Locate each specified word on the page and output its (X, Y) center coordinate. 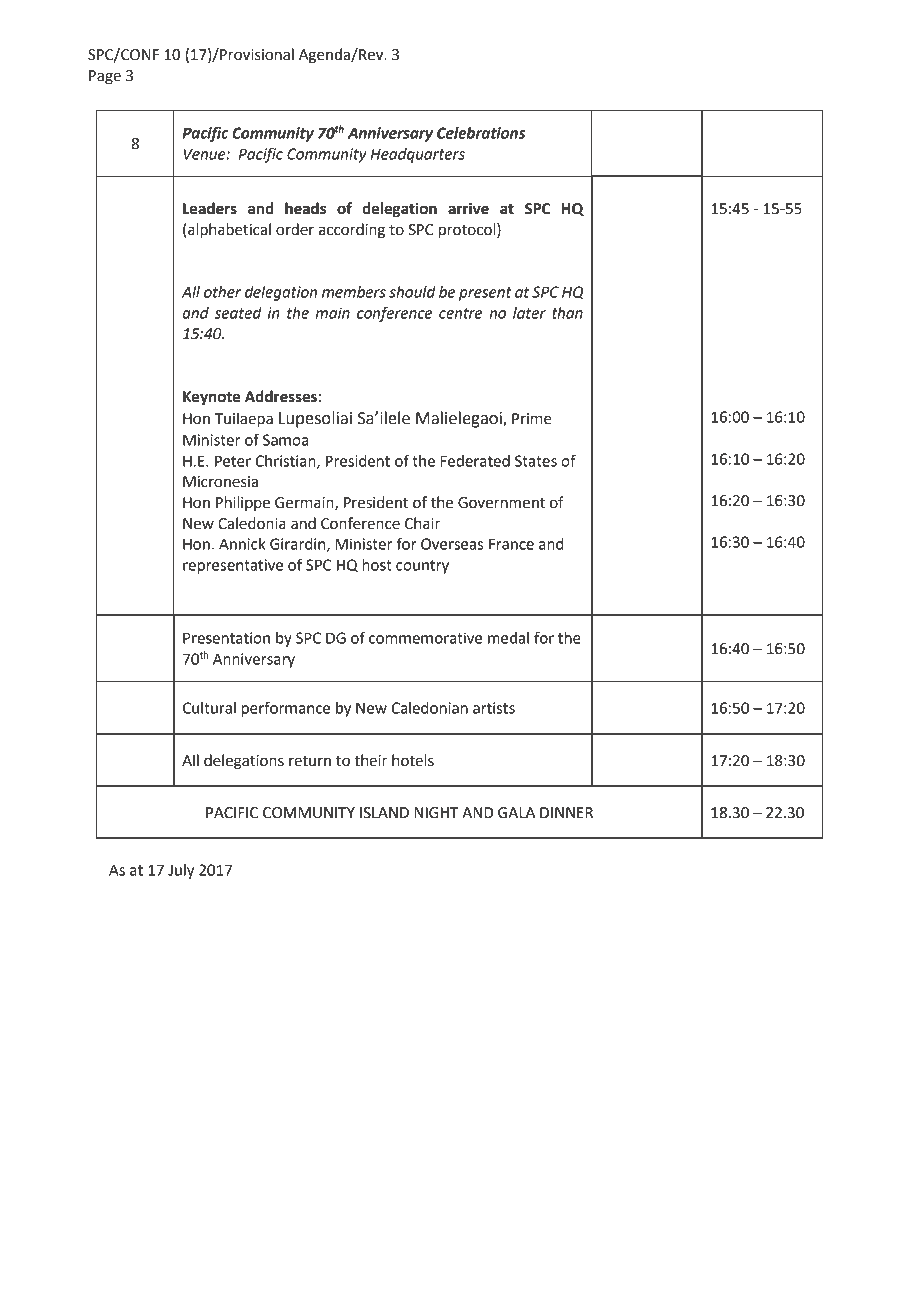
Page (105, 77)
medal (508, 638)
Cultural (209, 708)
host (377, 565)
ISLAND (384, 813)
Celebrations (481, 133)
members (354, 292)
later (529, 313)
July (181, 871)
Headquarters (418, 155)
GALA (516, 813)
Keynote (212, 398)
